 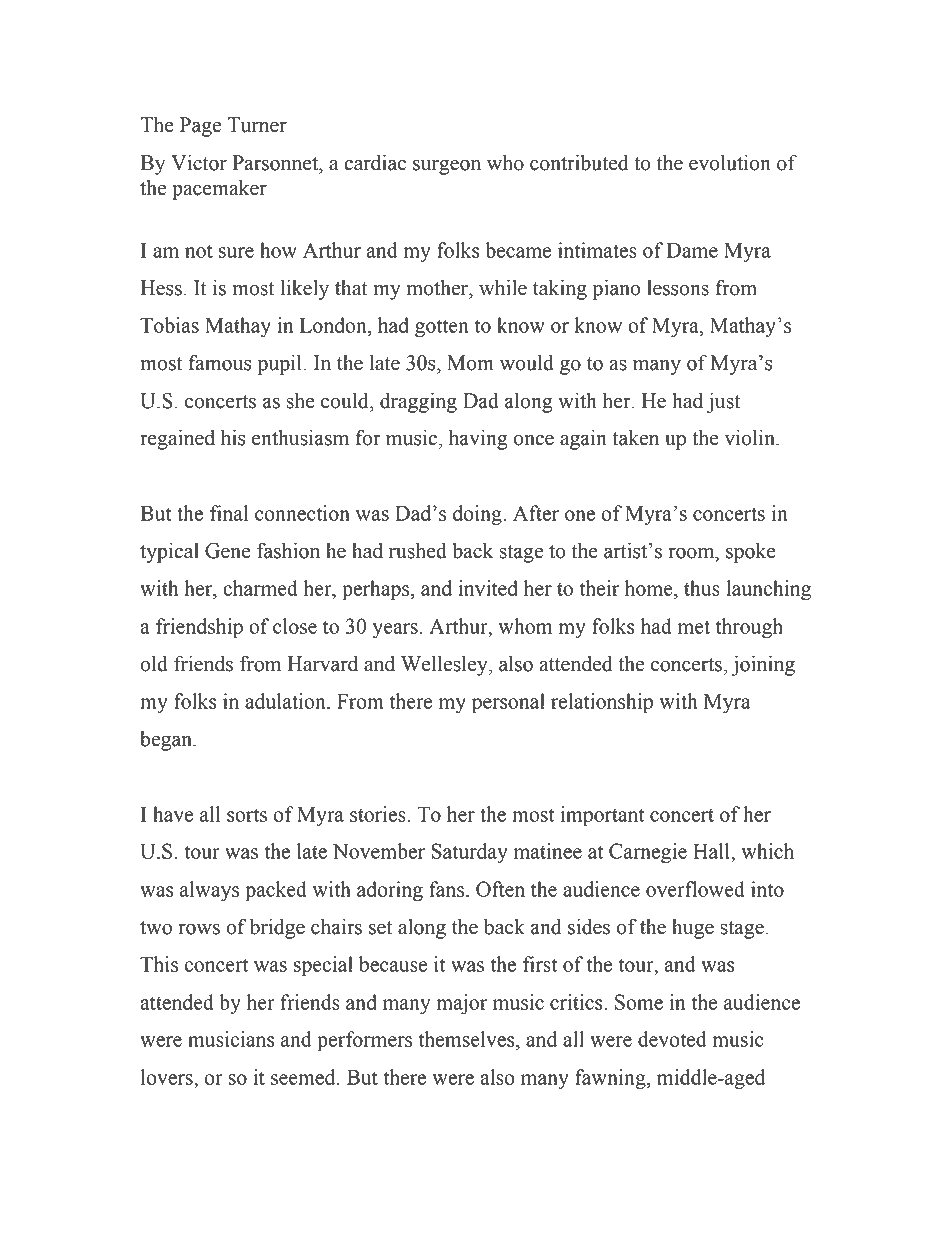 I want to click on charmed, so click(x=260, y=588).
